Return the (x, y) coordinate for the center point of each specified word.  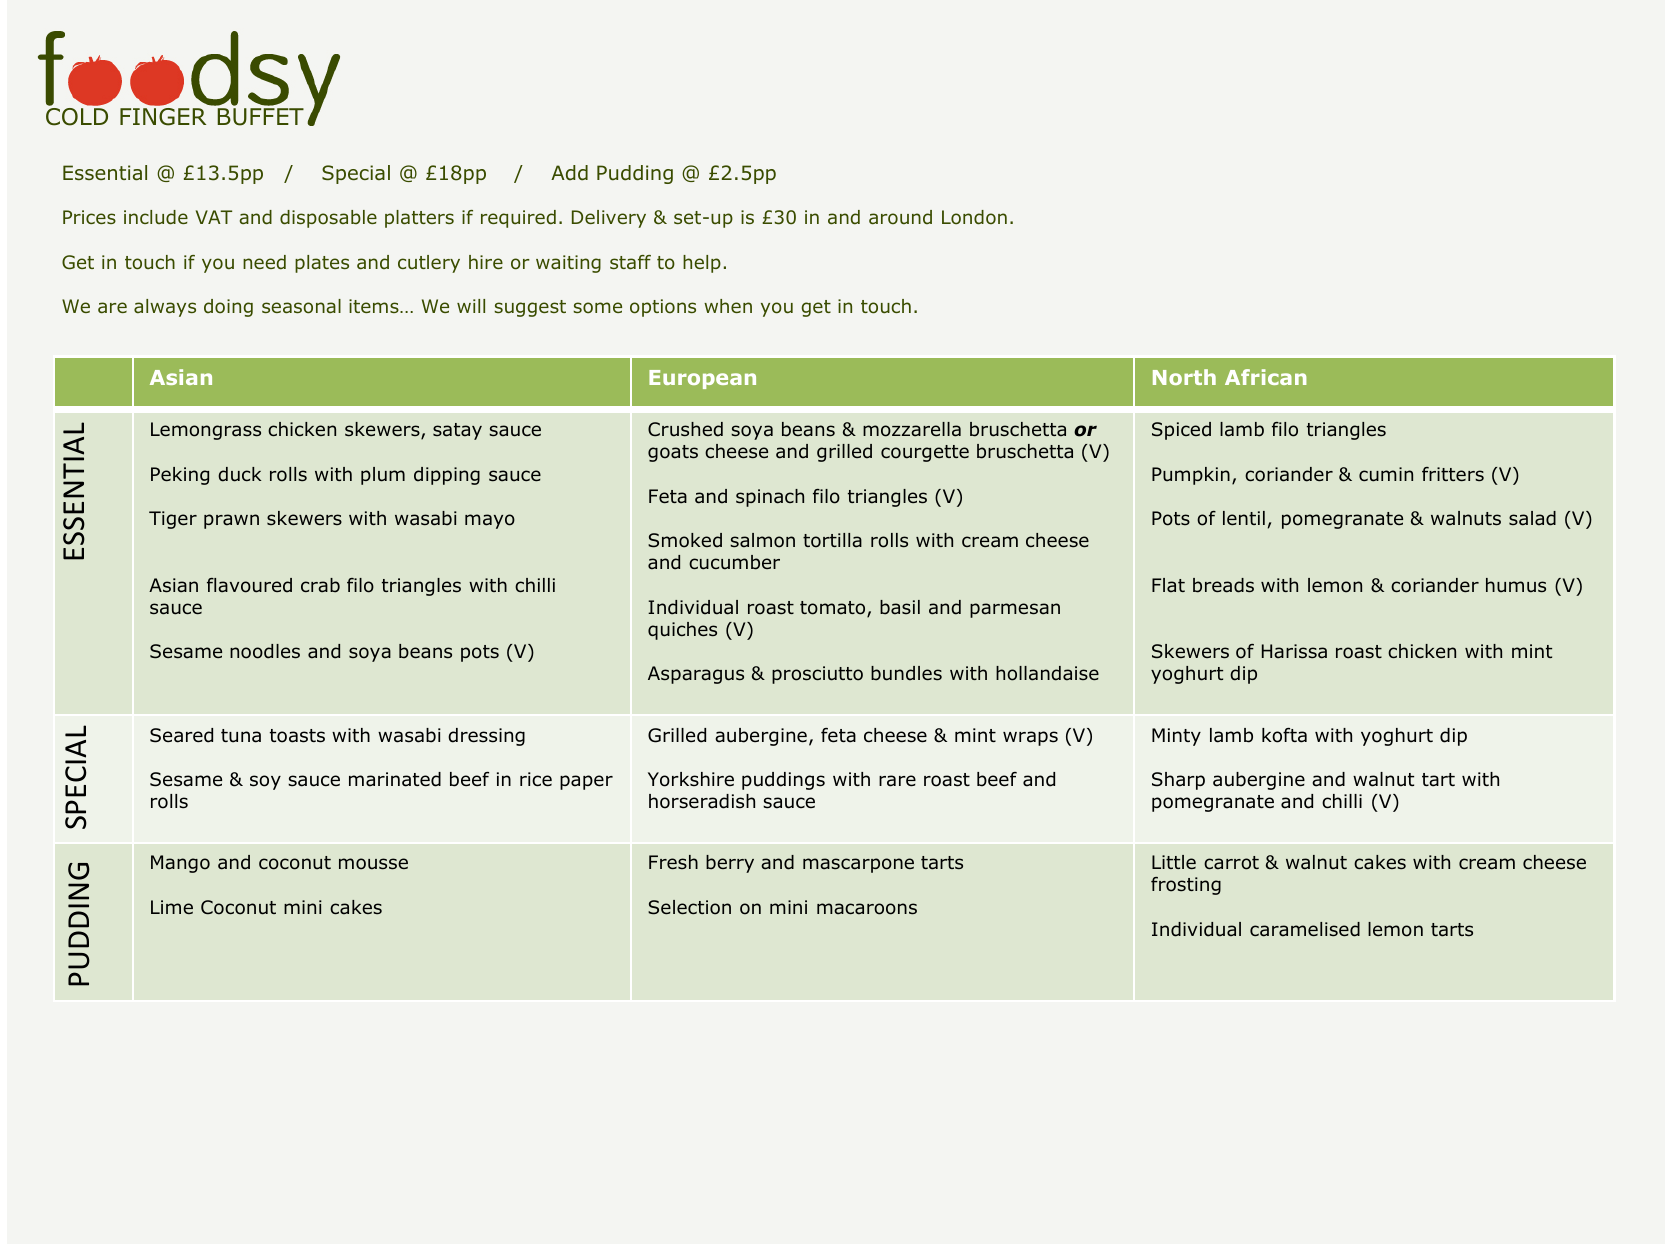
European (702, 379)
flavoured (249, 585)
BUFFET (260, 117)
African (1265, 377)
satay (457, 431)
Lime (172, 907)
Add (569, 173)
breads (1223, 585)
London (974, 217)
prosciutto (817, 675)
